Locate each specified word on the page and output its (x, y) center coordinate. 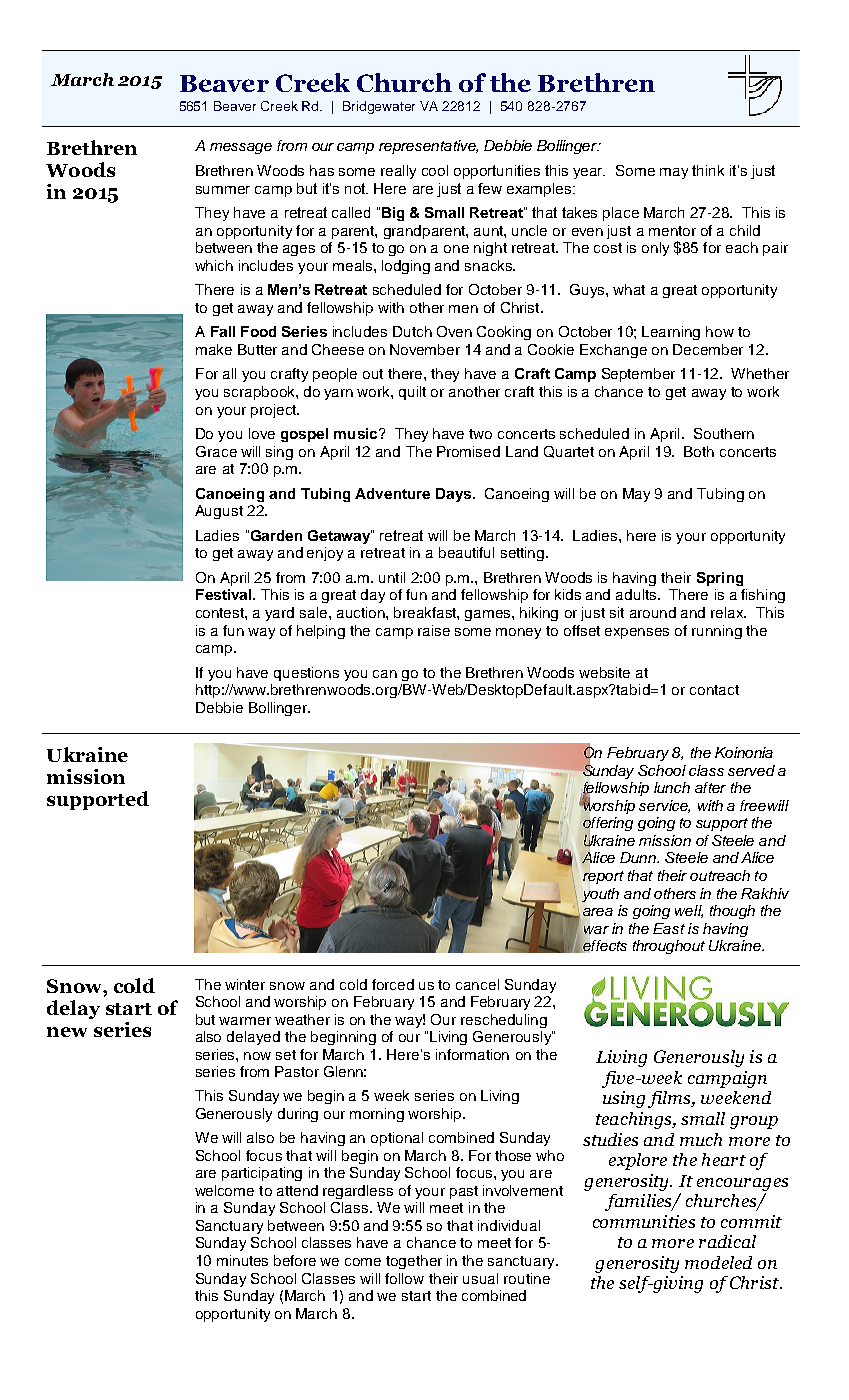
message (241, 148)
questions (306, 674)
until (392, 577)
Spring (720, 579)
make (214, 349)
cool (435, 170)
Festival (225, 594)
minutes (242, 1260)
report (603, 876)
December (708, 349)
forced (393, 984)
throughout (669, 947)
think (708, 170)
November (425, 349)
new (67, 1032)
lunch (672, 787)
